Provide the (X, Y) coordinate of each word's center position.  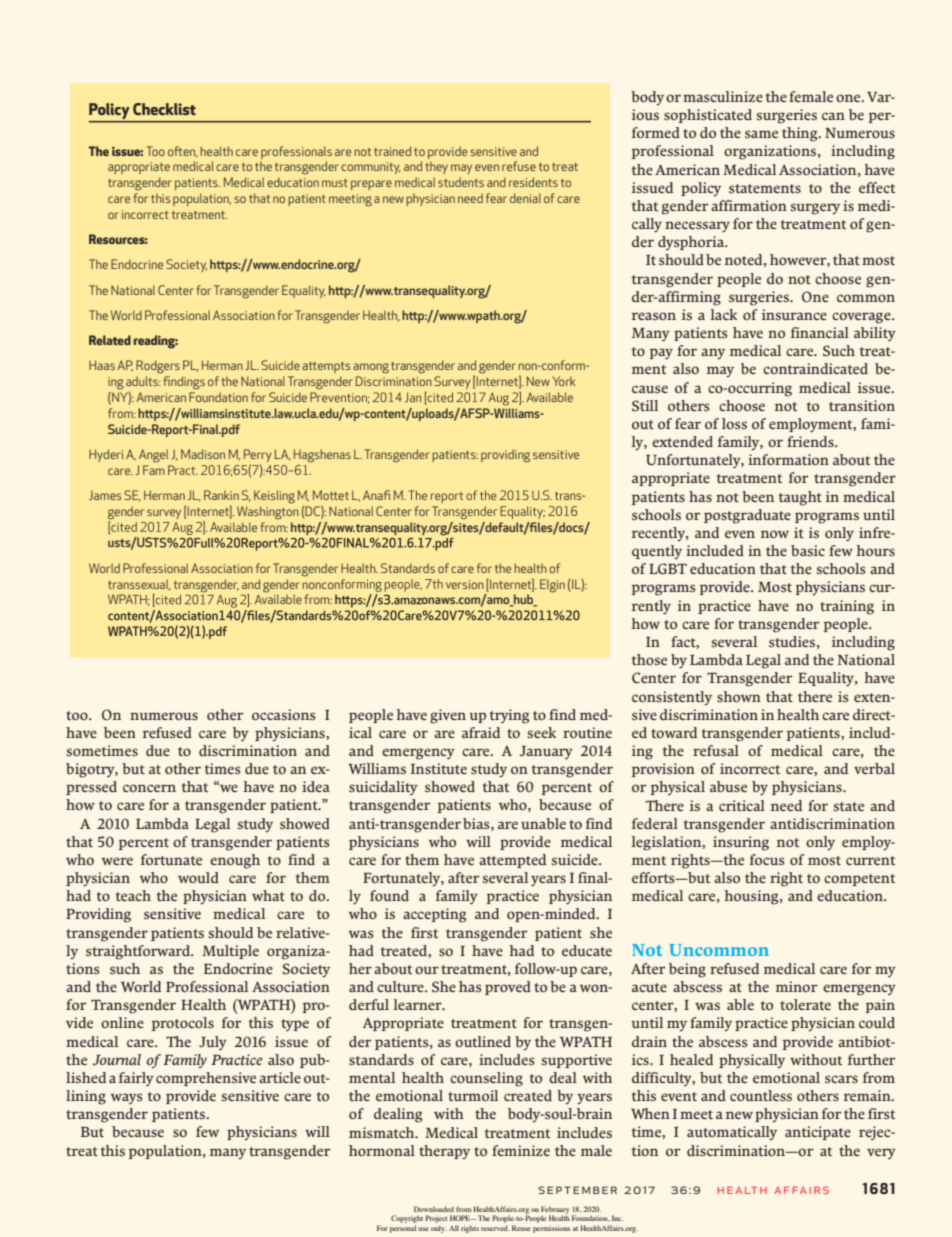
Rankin (221, 495)
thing (801, 134)
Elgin (552, 586)
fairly (136, 1079)
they (436, 167)
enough (235, 861)
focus (767, 859)
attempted (512, 861)
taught (800, 498)
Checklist (164, 109)
